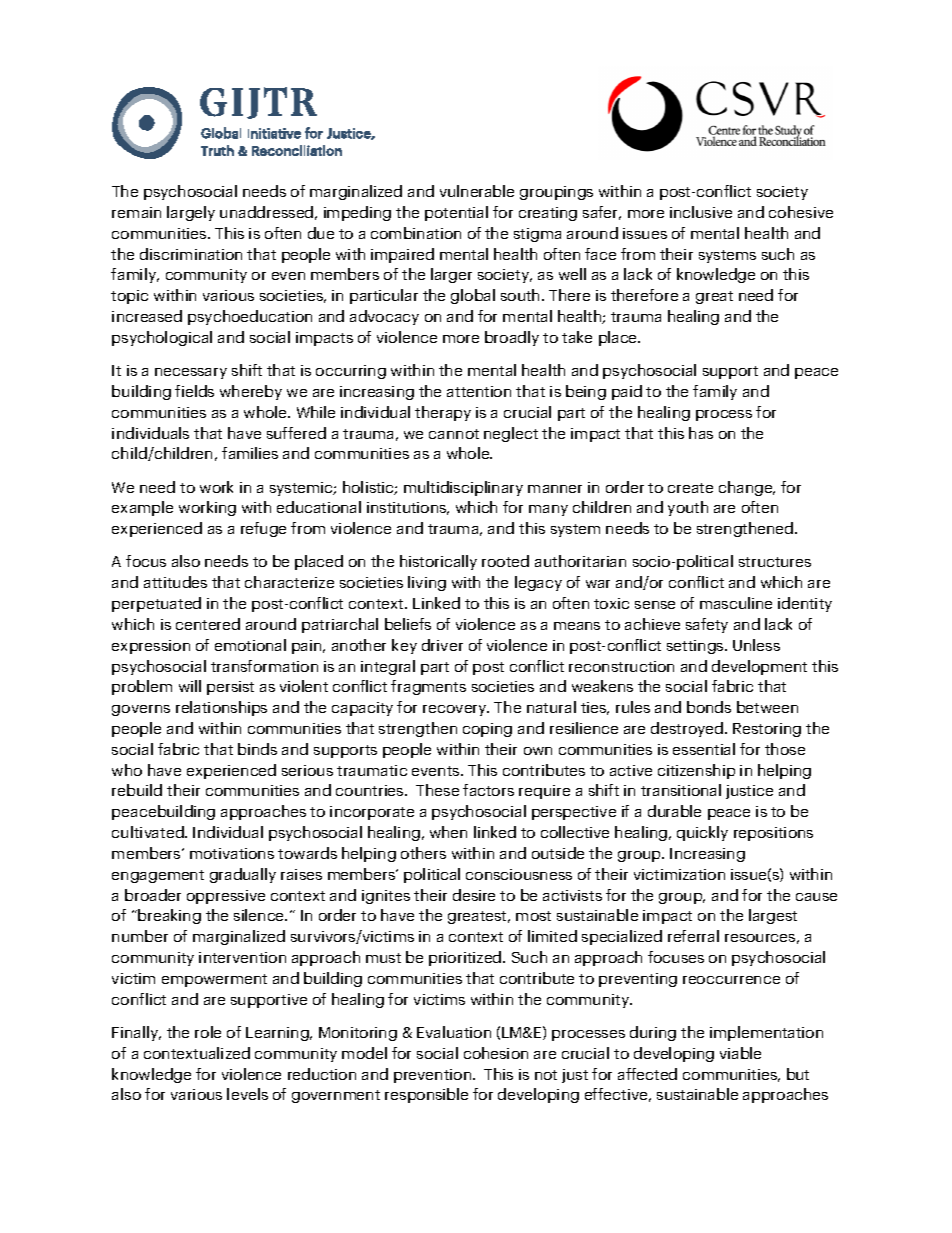 Image resolution: width=952 pixels, height=1233 pixels. What do you see at coordinates (496, 1053) in the screenshot?
I see `cohesion` at bounding box center [496, 1053].
